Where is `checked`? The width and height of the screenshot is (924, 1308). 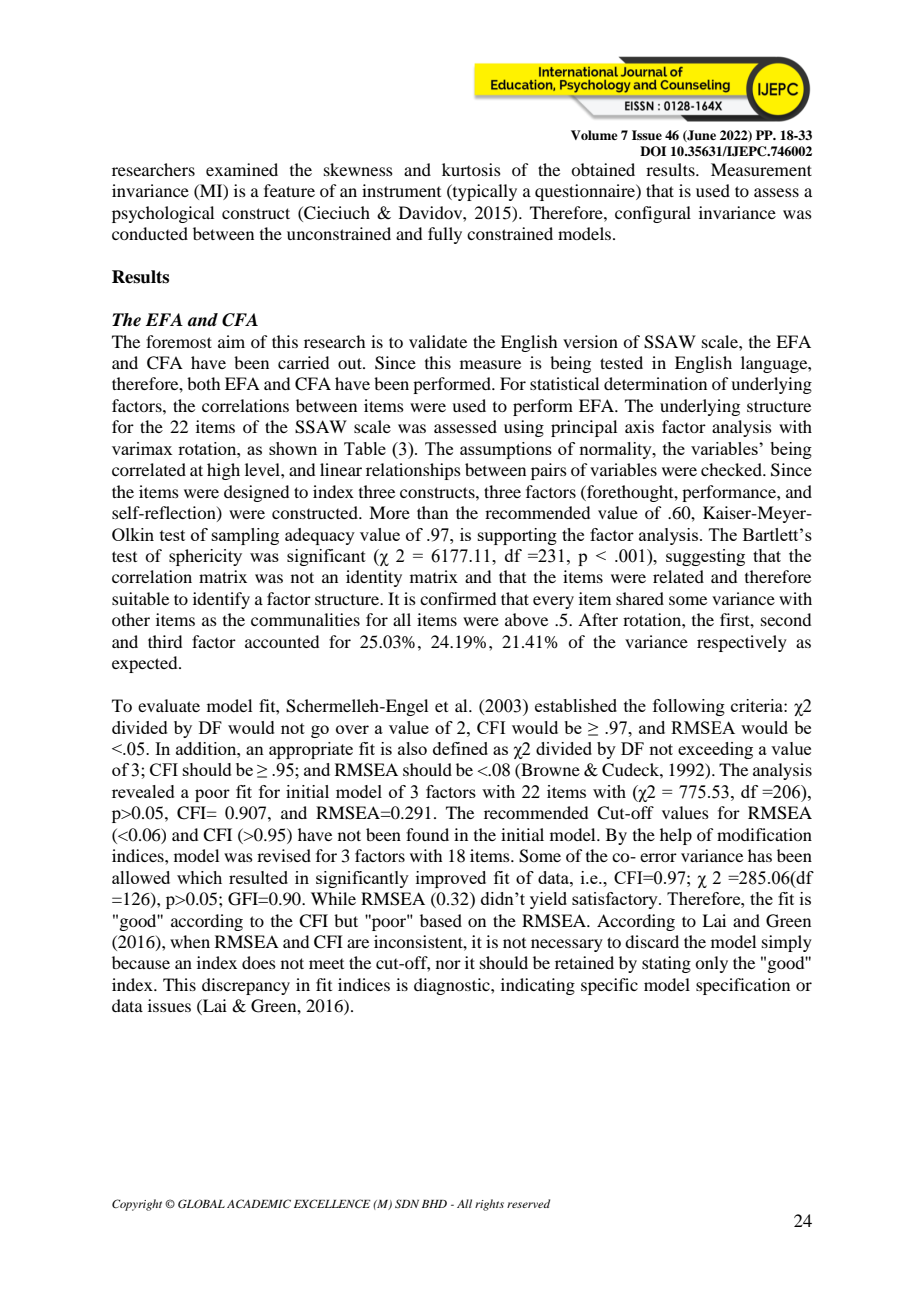
checked is located at coordinates (732, 469).
